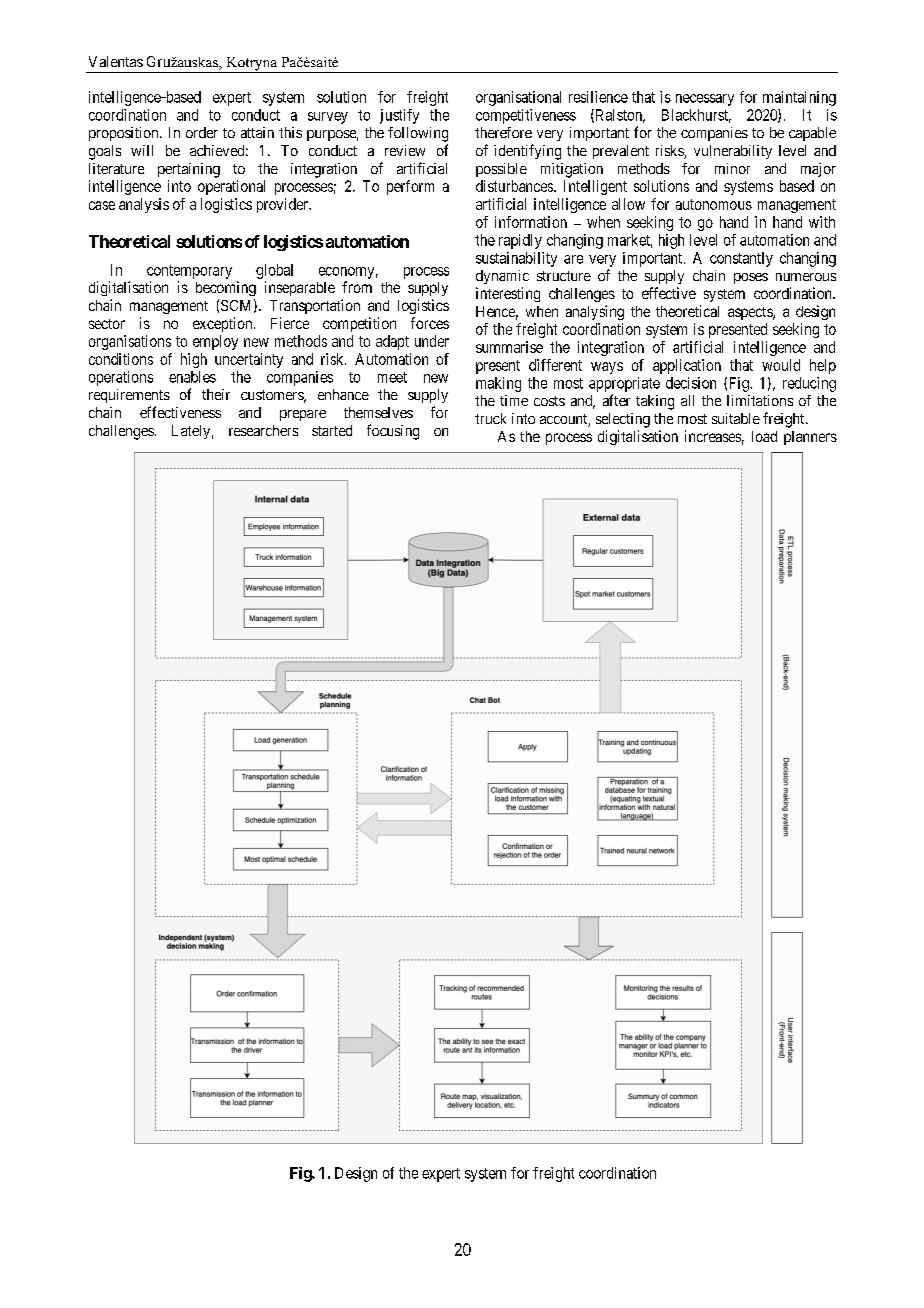 The width and height of the page is (924, 1308). What do you see at coordinates (531, 222) in the page?
I see `information` at bounding box center [531, 222].
